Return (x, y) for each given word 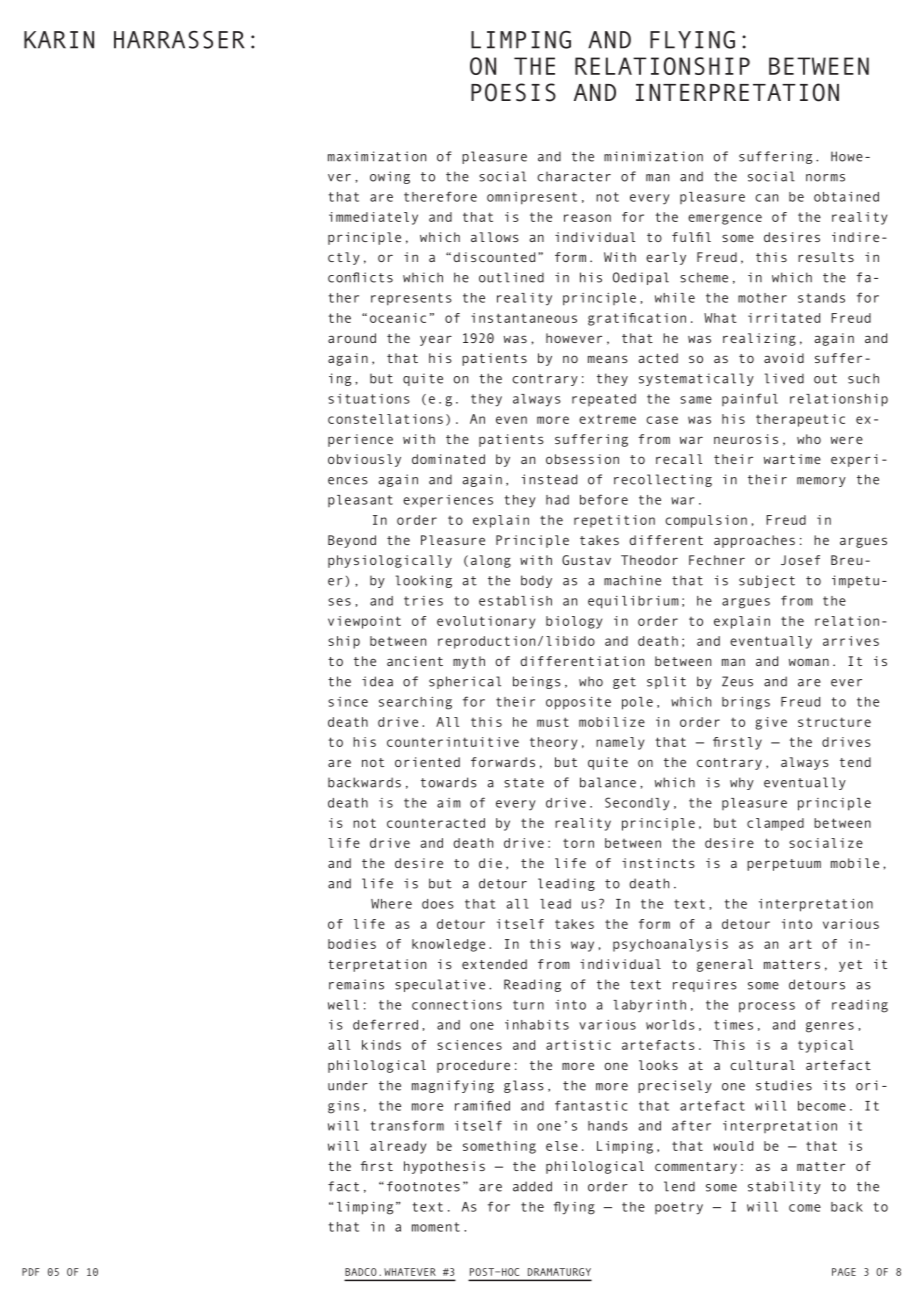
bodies (352, 944)
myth (469, 662)
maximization (377, 156)
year (436, 340)
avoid (784, 358)
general (725, 965)
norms (825, 178)
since (348, 702)
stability (784, 1187)
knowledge (448, 945)
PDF (31, 1272)
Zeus (737, 681)
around (352, 338)
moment (436, 1227)
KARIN (59, 40)
